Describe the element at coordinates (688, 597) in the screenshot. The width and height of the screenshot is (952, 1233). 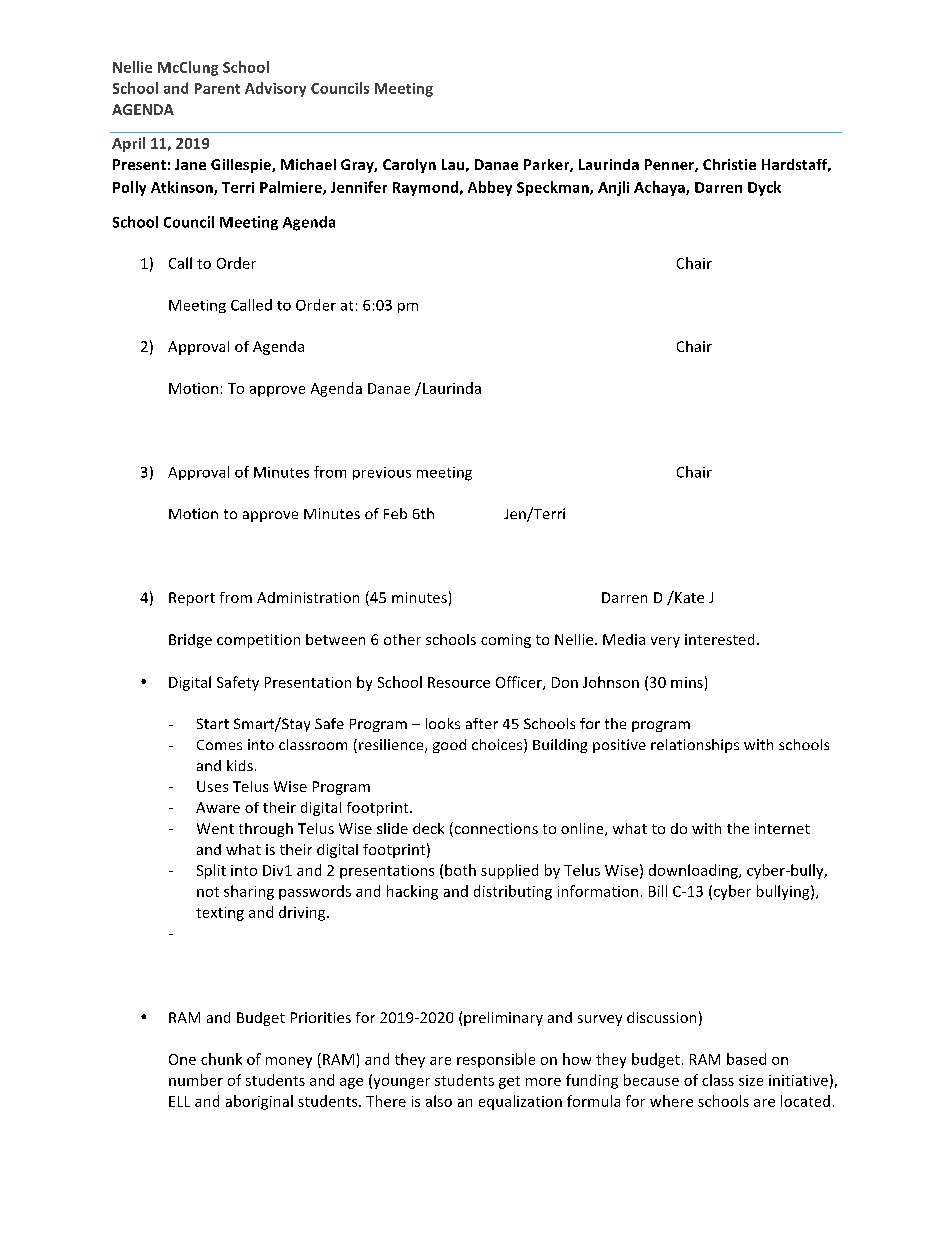
I see `Kate` at that location.
